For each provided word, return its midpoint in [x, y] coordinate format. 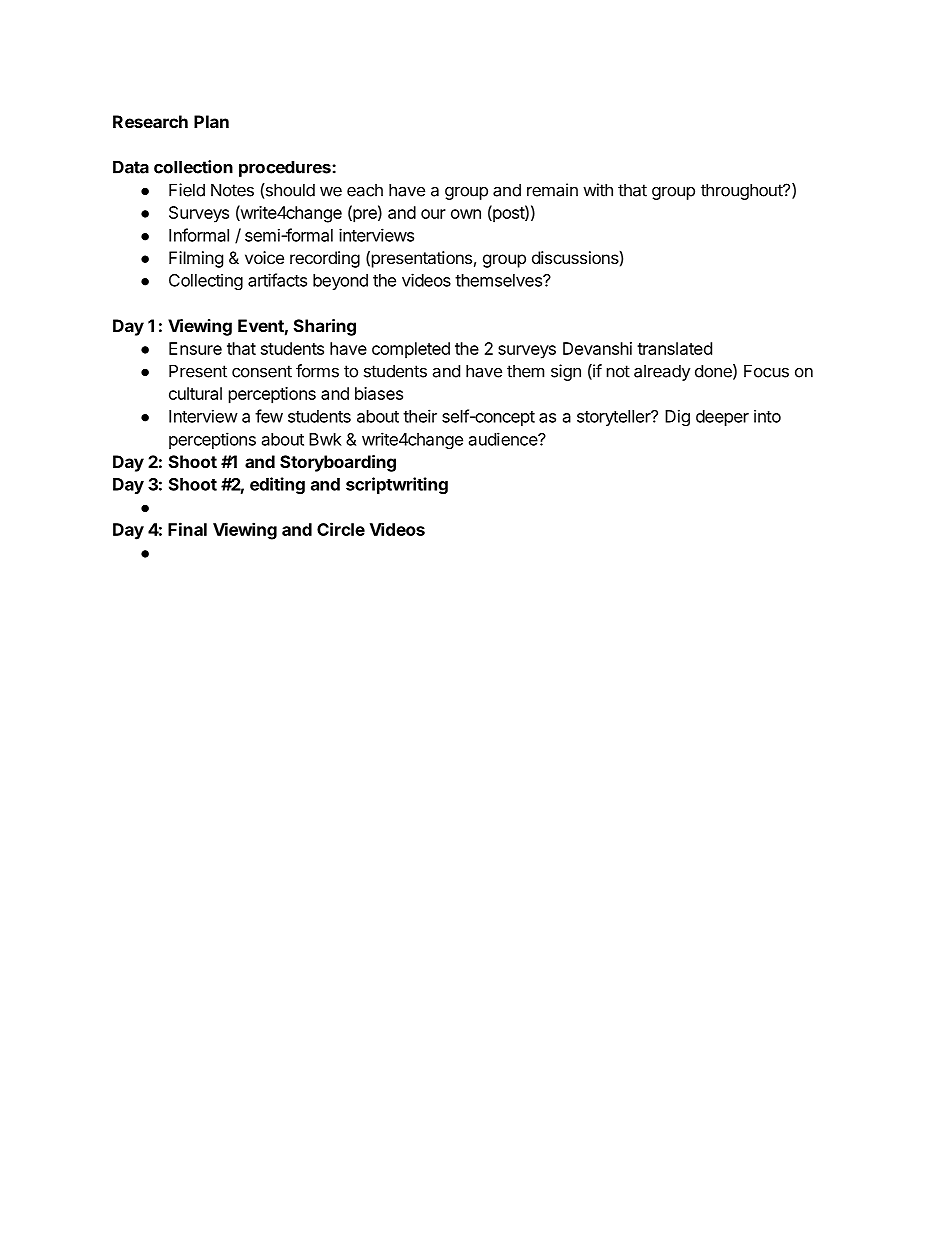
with [598, 190]
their [420, 416]
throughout [742, 191]
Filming [196, 259]
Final [187, 529]
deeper [722, 418]
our [433, 214]
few [269, 416]
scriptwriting [397, 485]
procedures [286, 168]
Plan [211, 121]
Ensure [195, 348]
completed [411, 350]
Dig [677, 417]
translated [674, 348]
